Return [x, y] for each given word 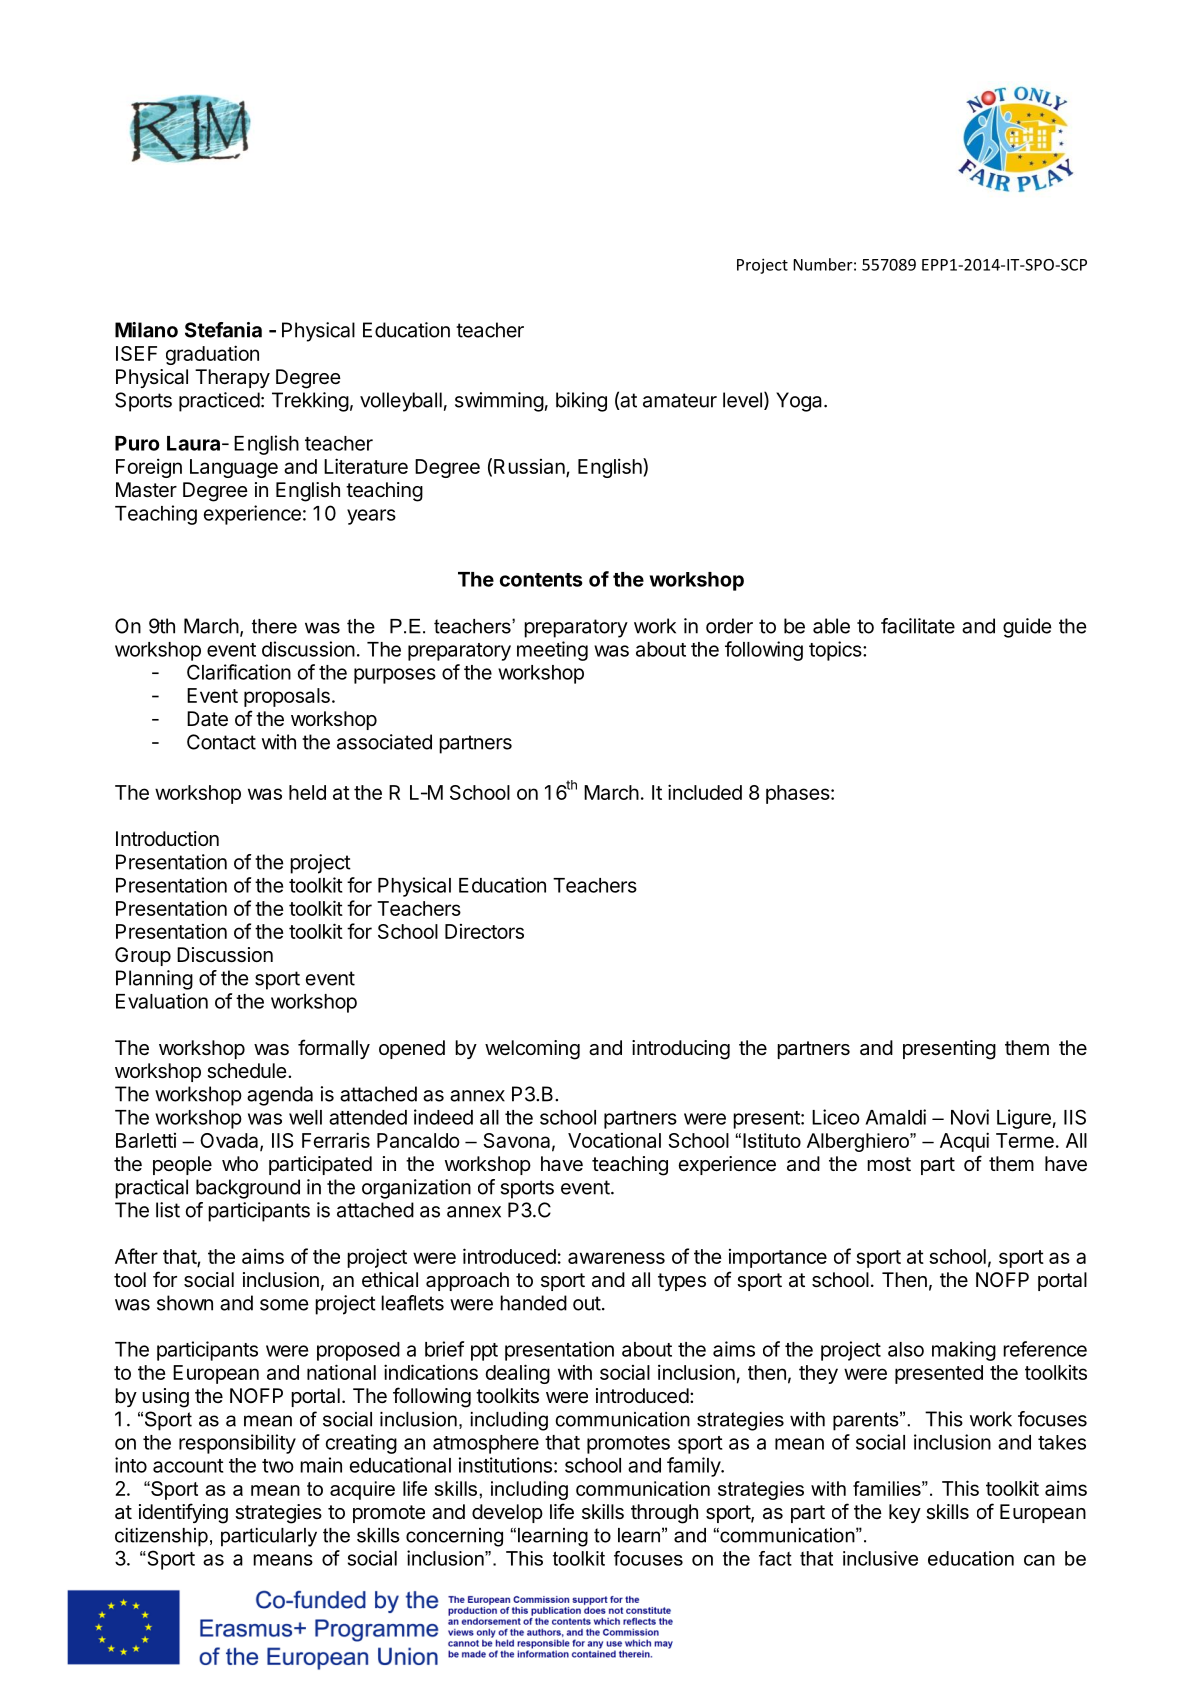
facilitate [918, 626]
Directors [484, 931]
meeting [552, 651]
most [889, 1164]
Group [143, 956]
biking [581, 402]
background [248, 1189]
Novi [970, 1117]
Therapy [232, 378]
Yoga [800, 402]
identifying [183, 1513]
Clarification [239, 672]
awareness [616, 1258]
